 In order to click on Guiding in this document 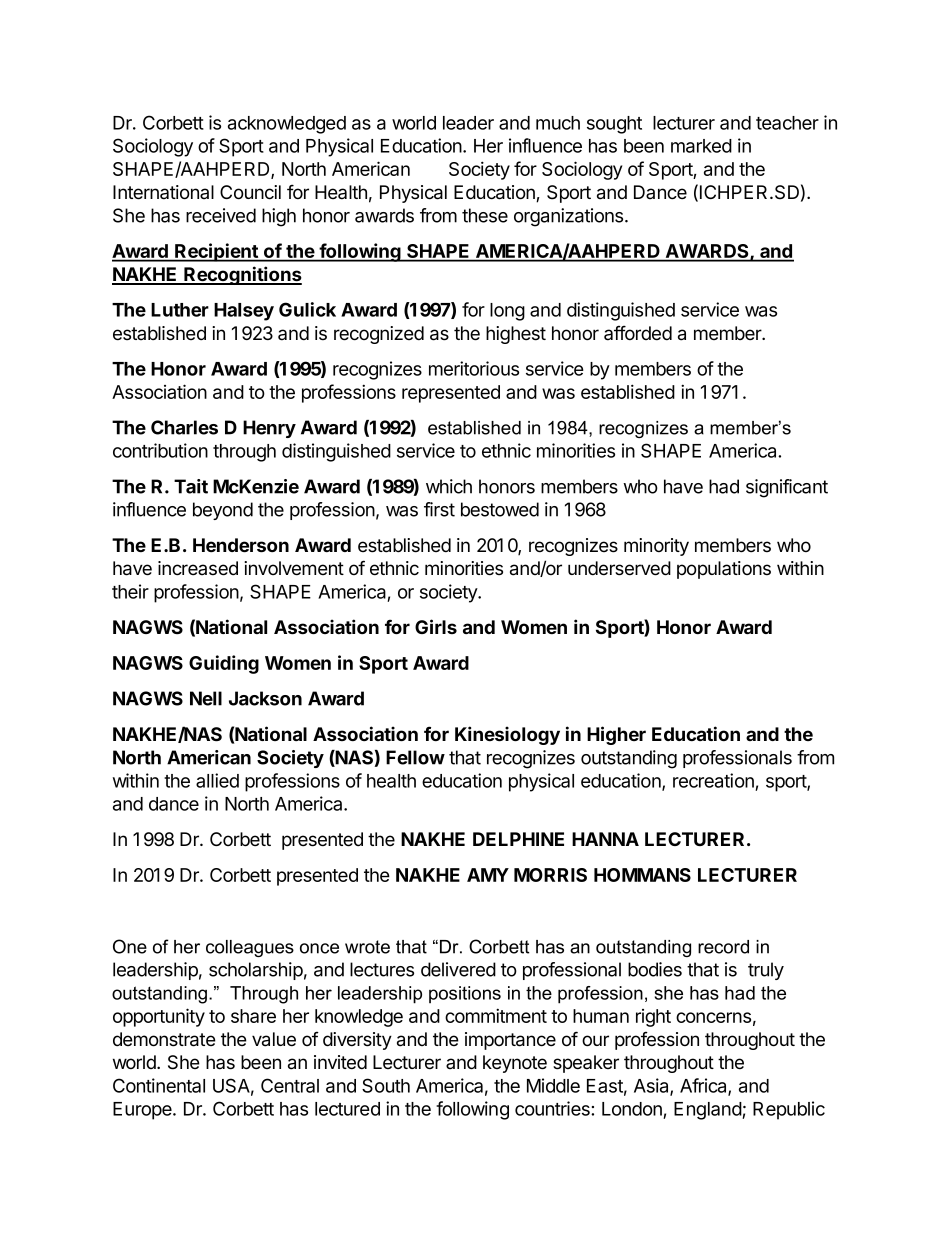, I will do `click(224, 664)`.
